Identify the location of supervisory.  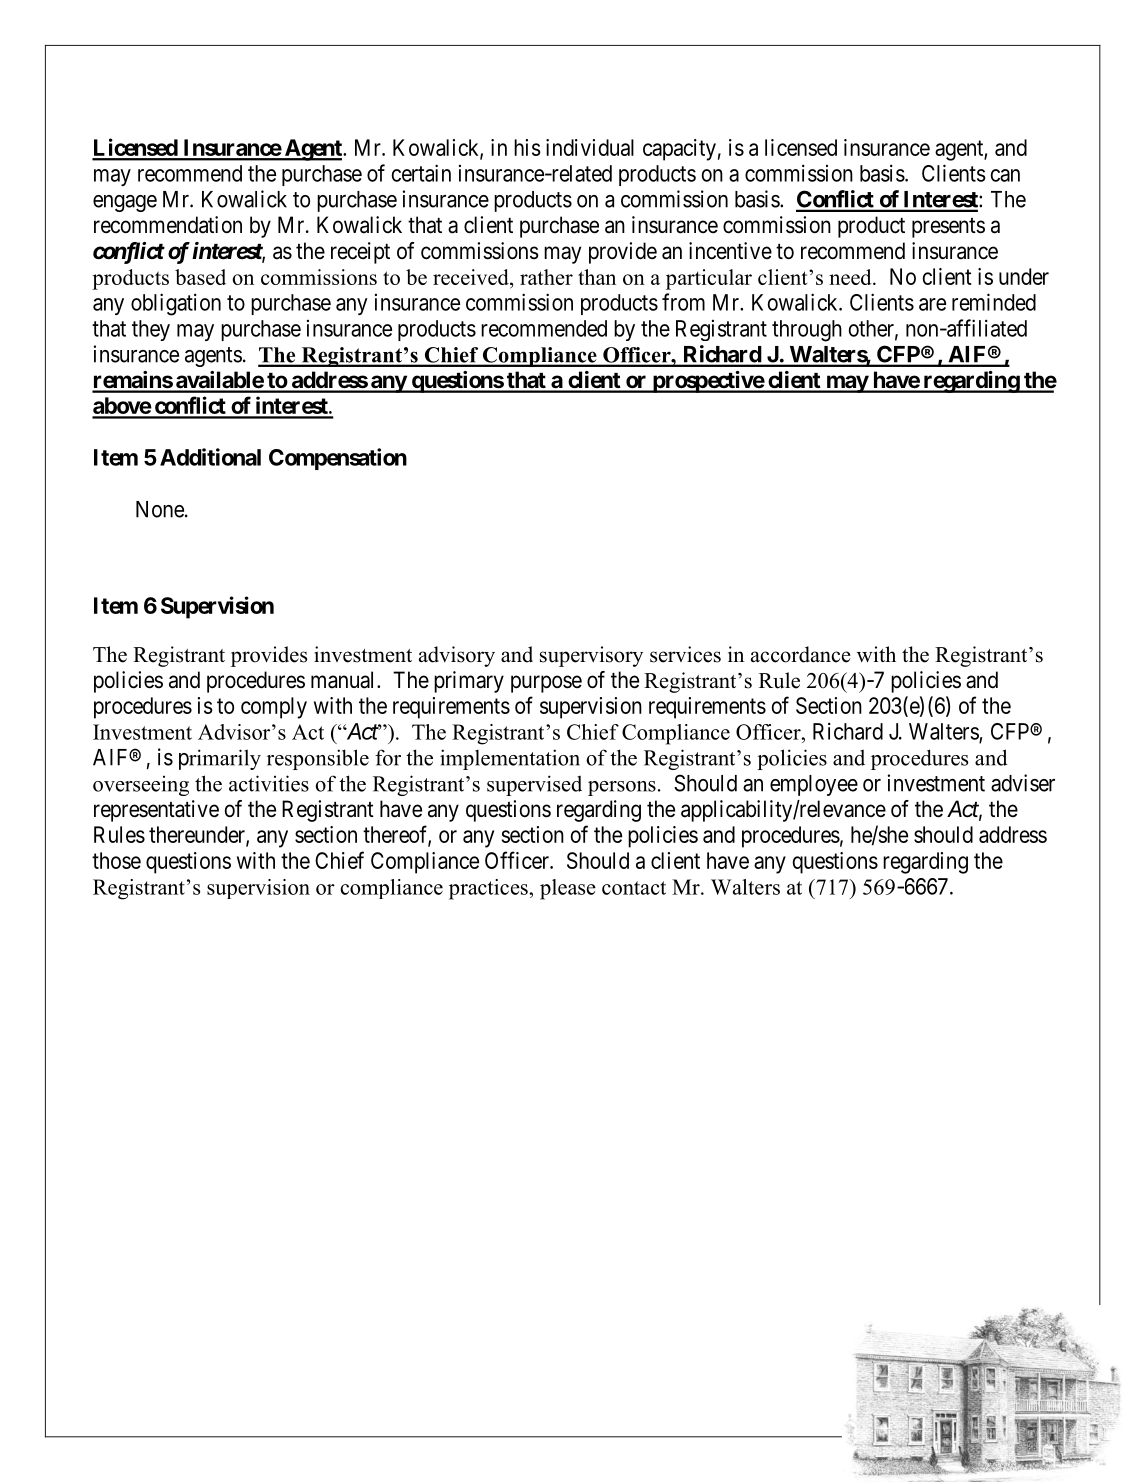
(591, 656).
